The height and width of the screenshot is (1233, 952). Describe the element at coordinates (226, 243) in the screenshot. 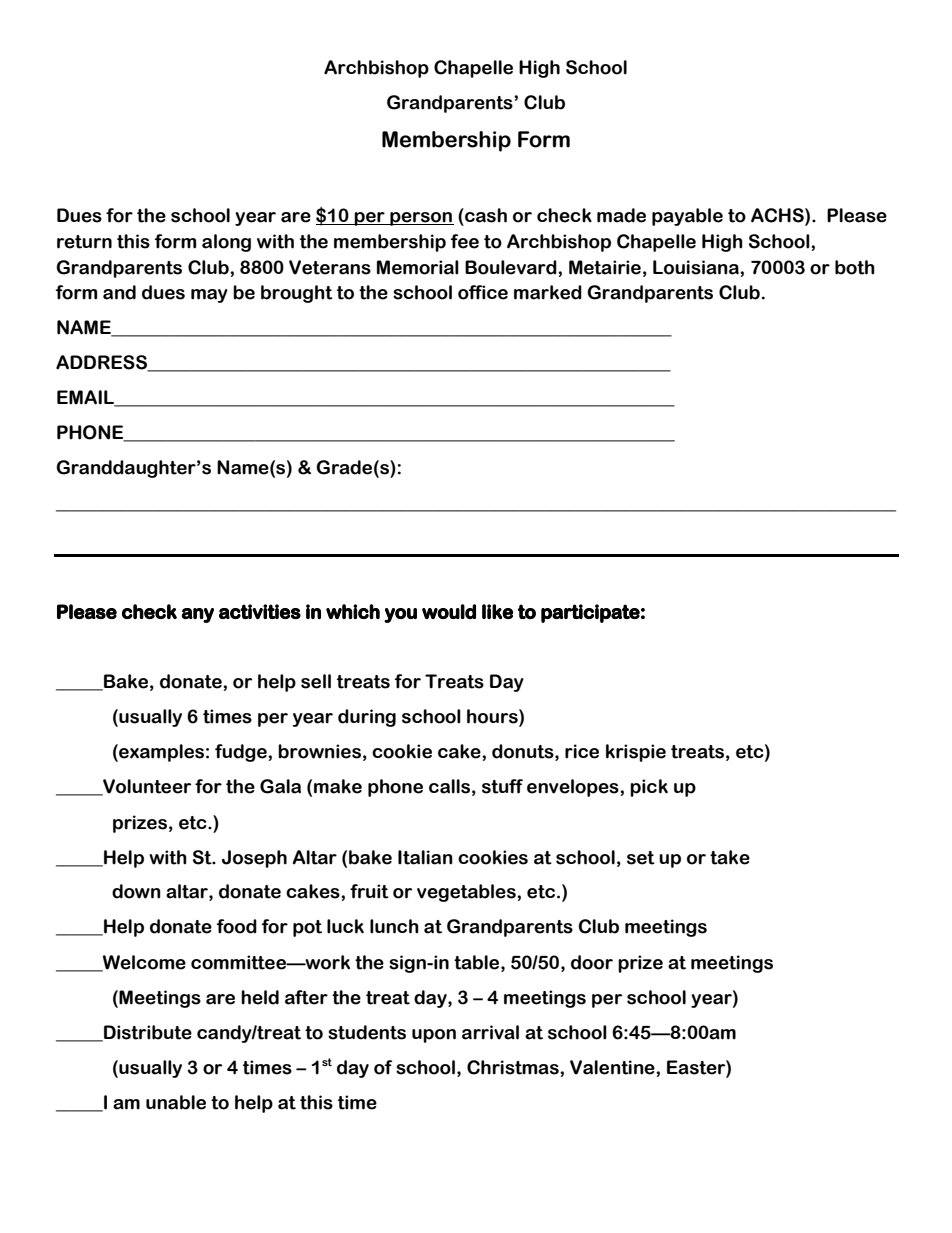

I see `along` at that location.
